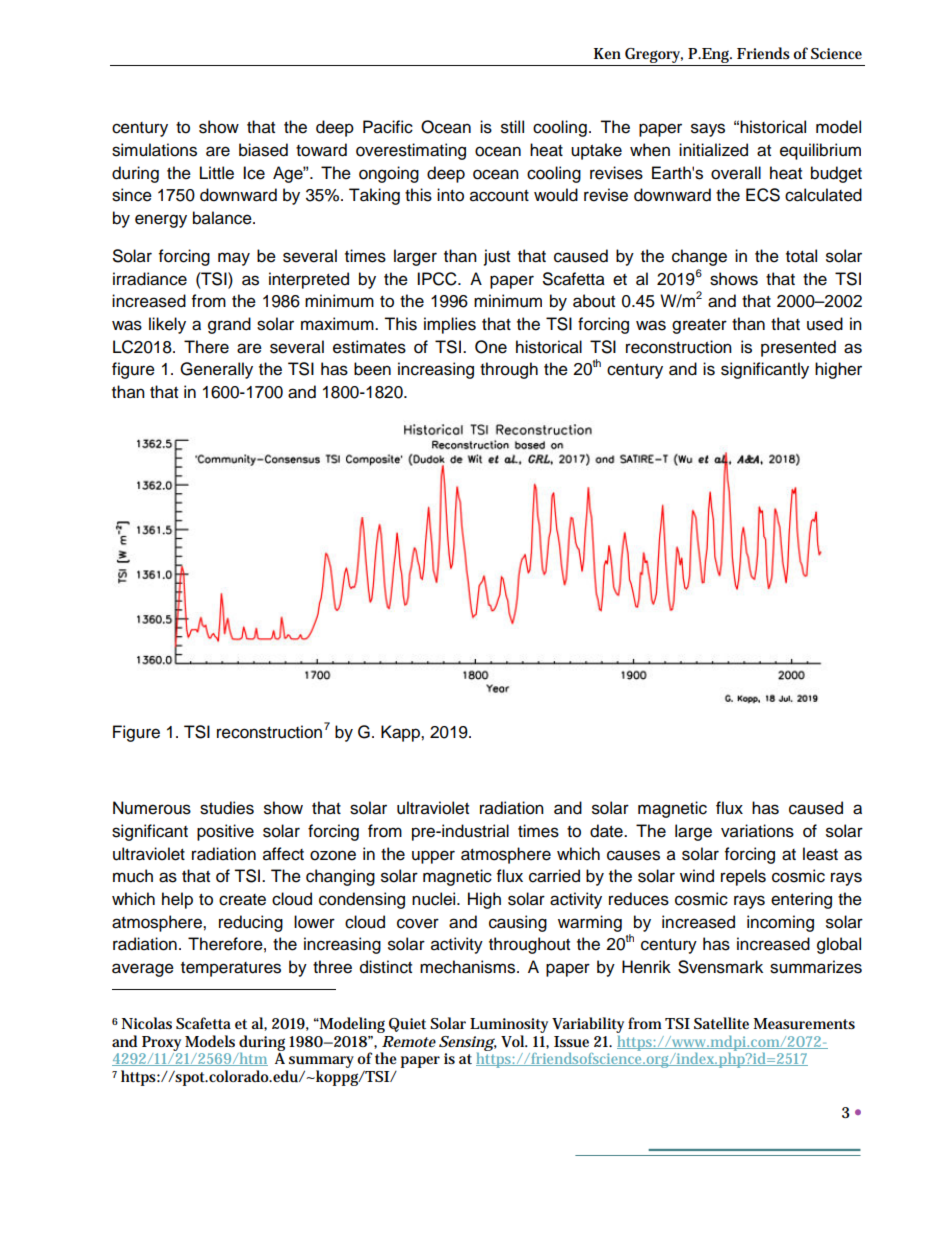 This image has height=1233, width=952. Describe the element at coordinates (798, 348) in the image. I see `presented` at that location.
